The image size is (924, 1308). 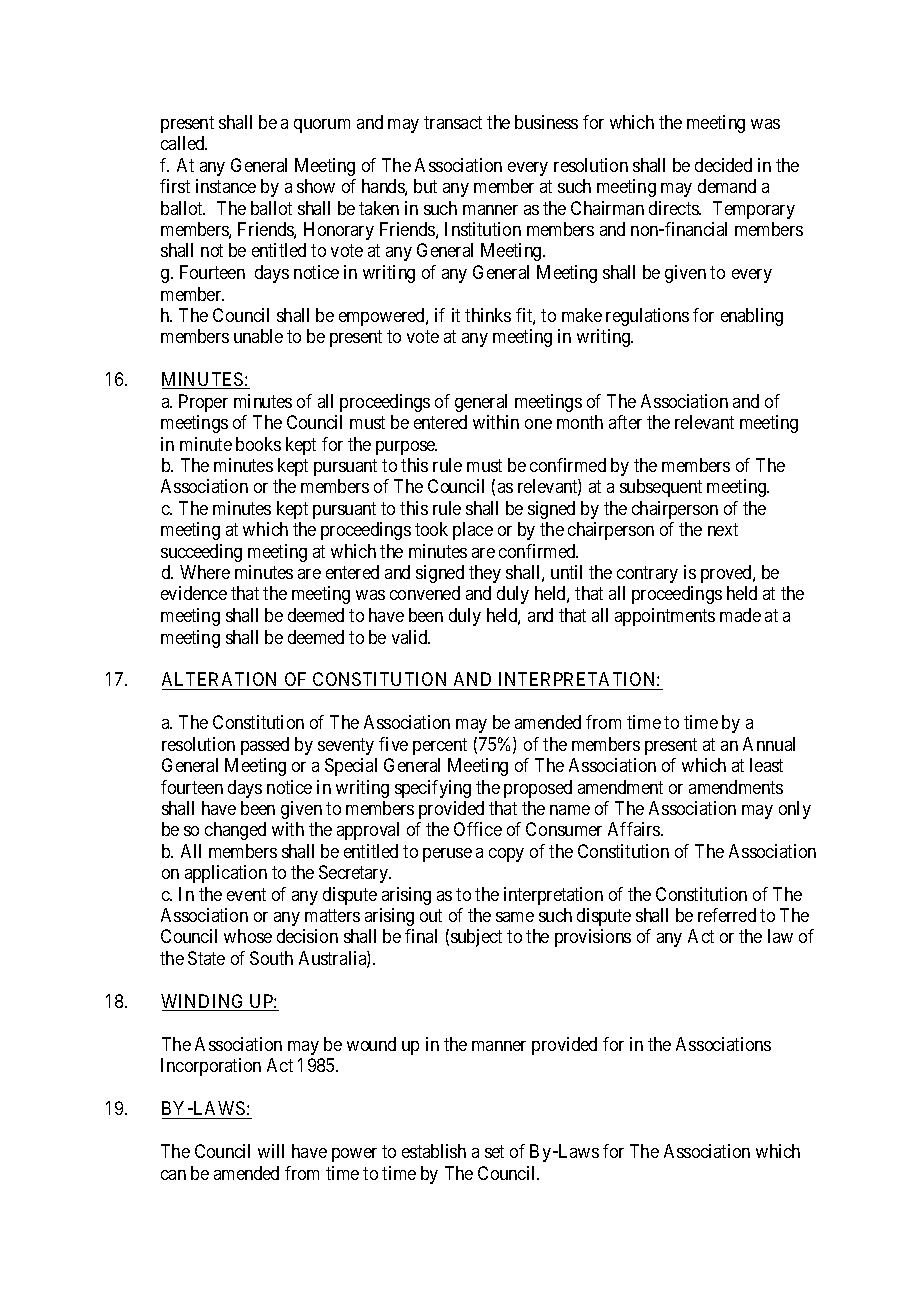 What do you see at coordinates (203, 403) in the document?
I see `Proper` at bounding box center [203, 403].
